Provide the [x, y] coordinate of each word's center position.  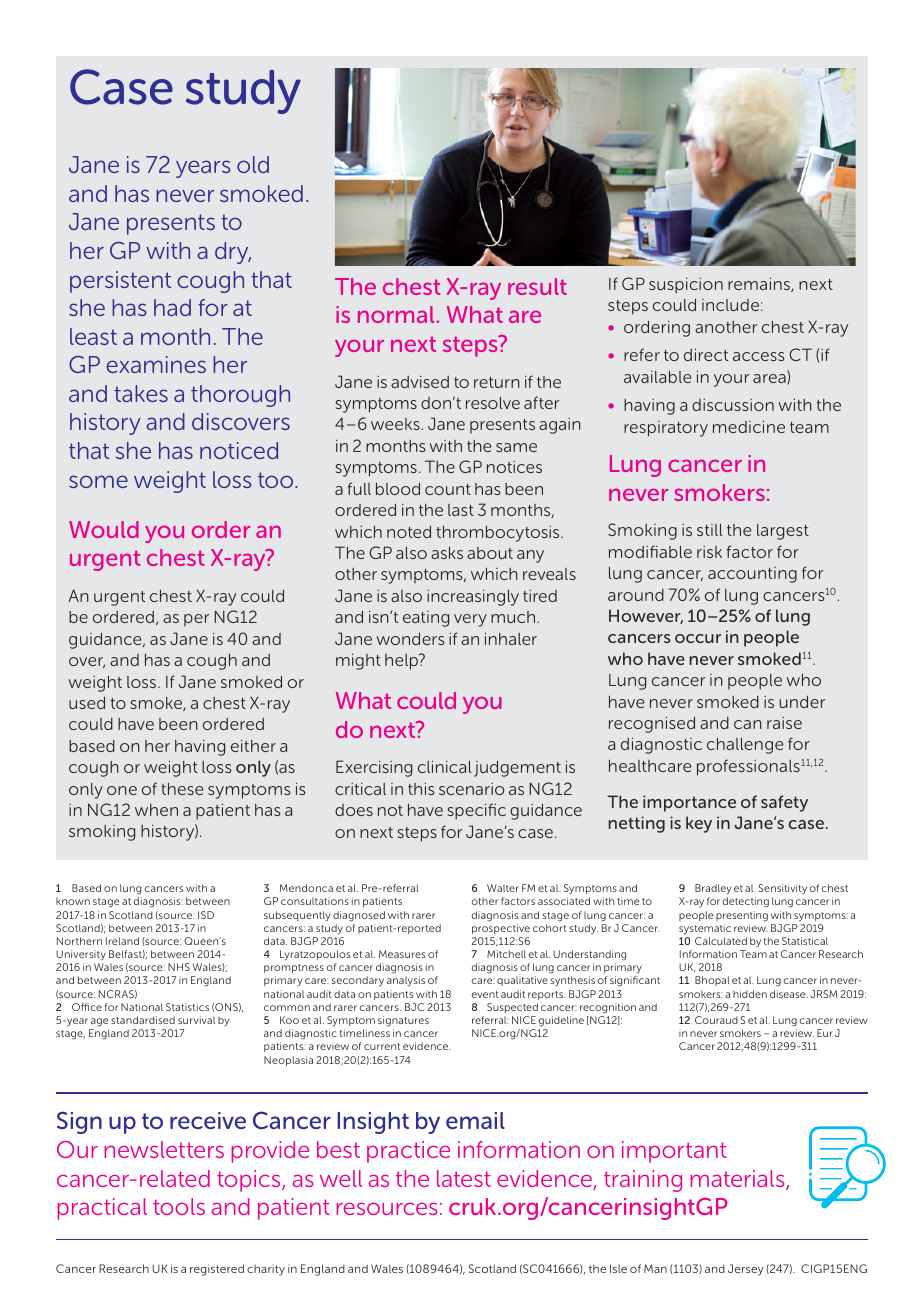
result [537, 286]
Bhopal [712, 981]
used [87, 703]
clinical [444, 766]
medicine [749, 426]
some [98, 481]
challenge [745, 746]
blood [398, 489]
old [253, 164]
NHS [179, 967]
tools [179, 1206]
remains [760, 284]
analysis [406, 981]
